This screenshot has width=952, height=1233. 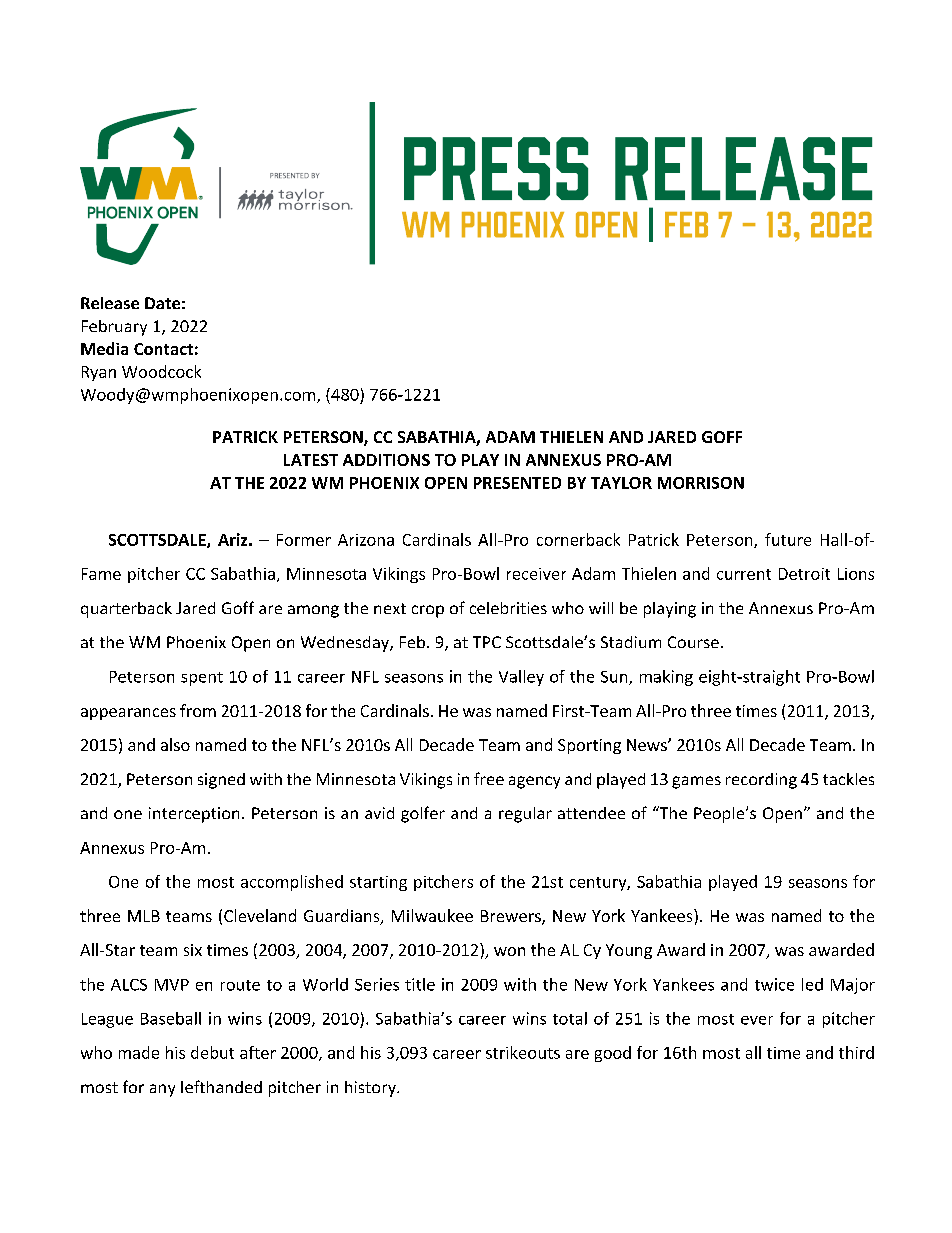 I want to click on Contact, so click(x=163, y=349).
